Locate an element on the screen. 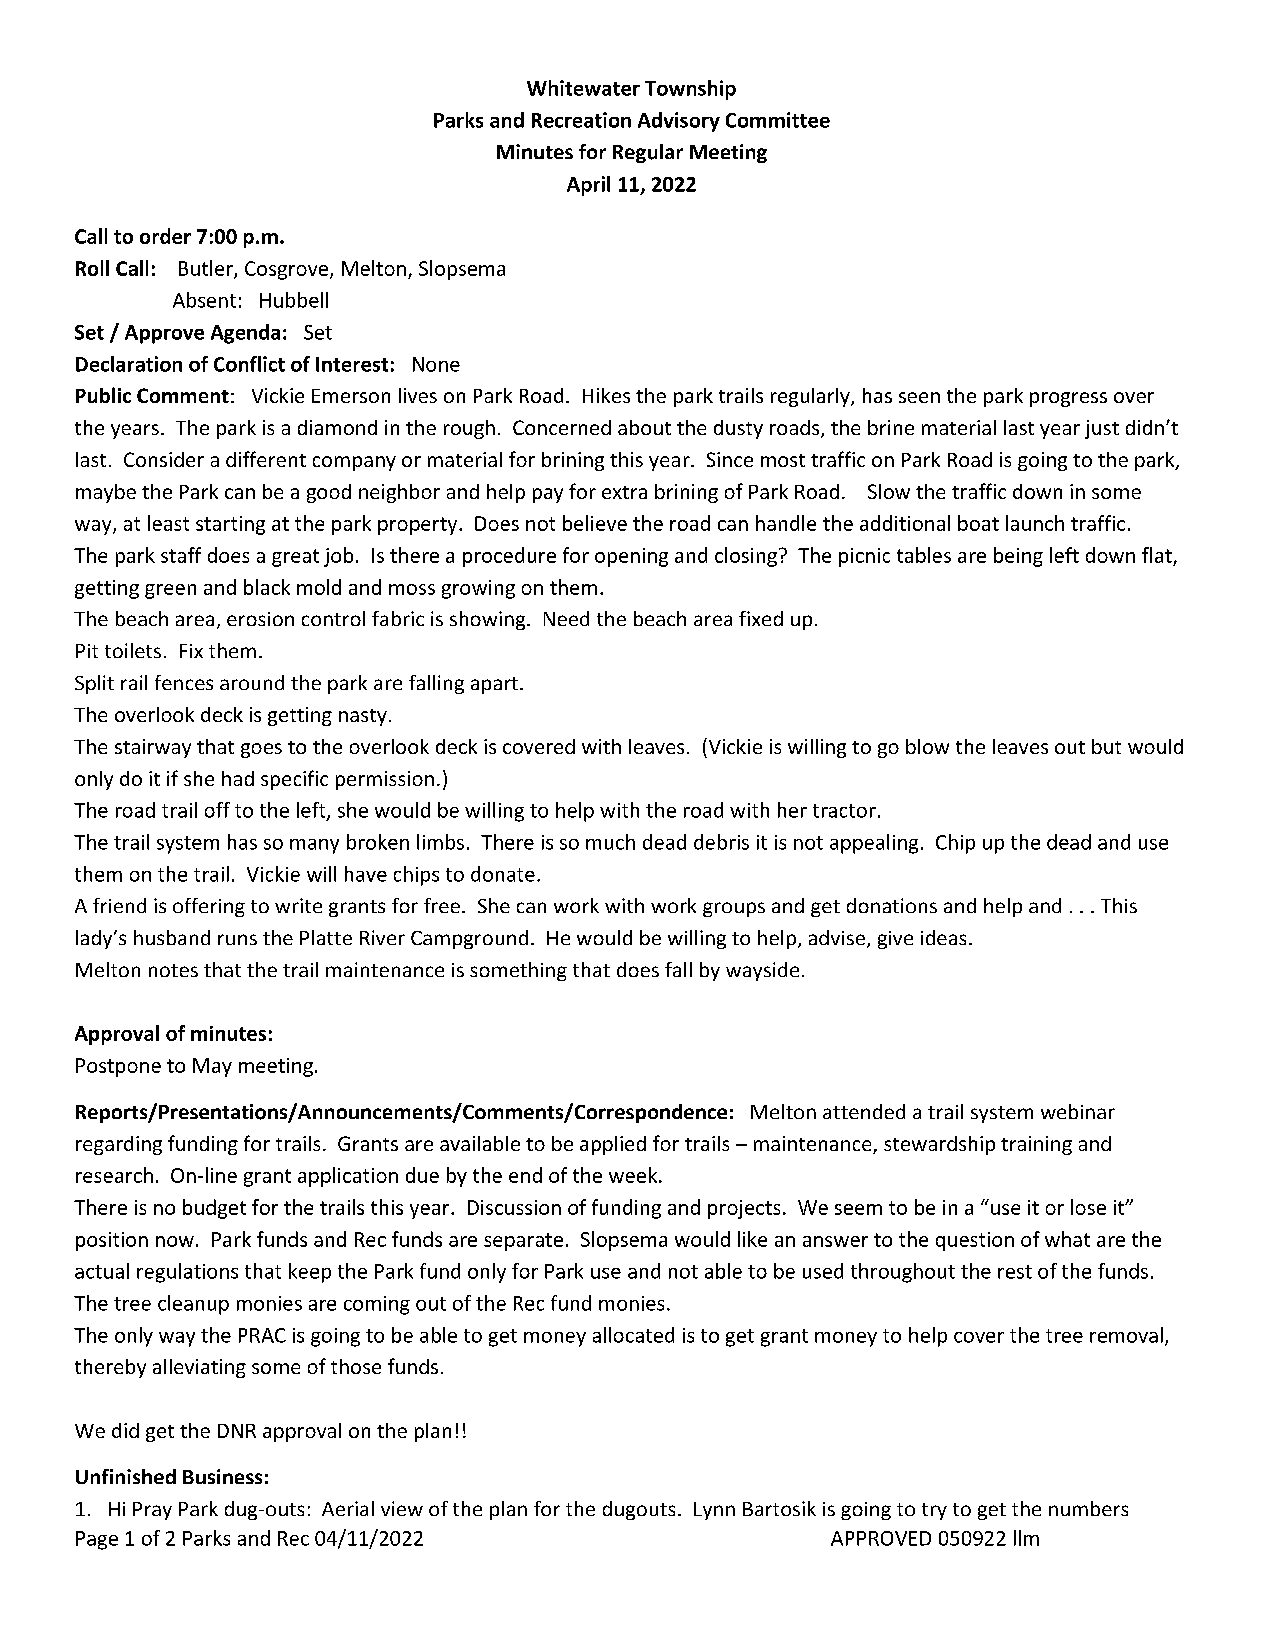 Image resolution: width=1263 pixels, height=1635 pixels. much is located at coordinates (610, 842).
